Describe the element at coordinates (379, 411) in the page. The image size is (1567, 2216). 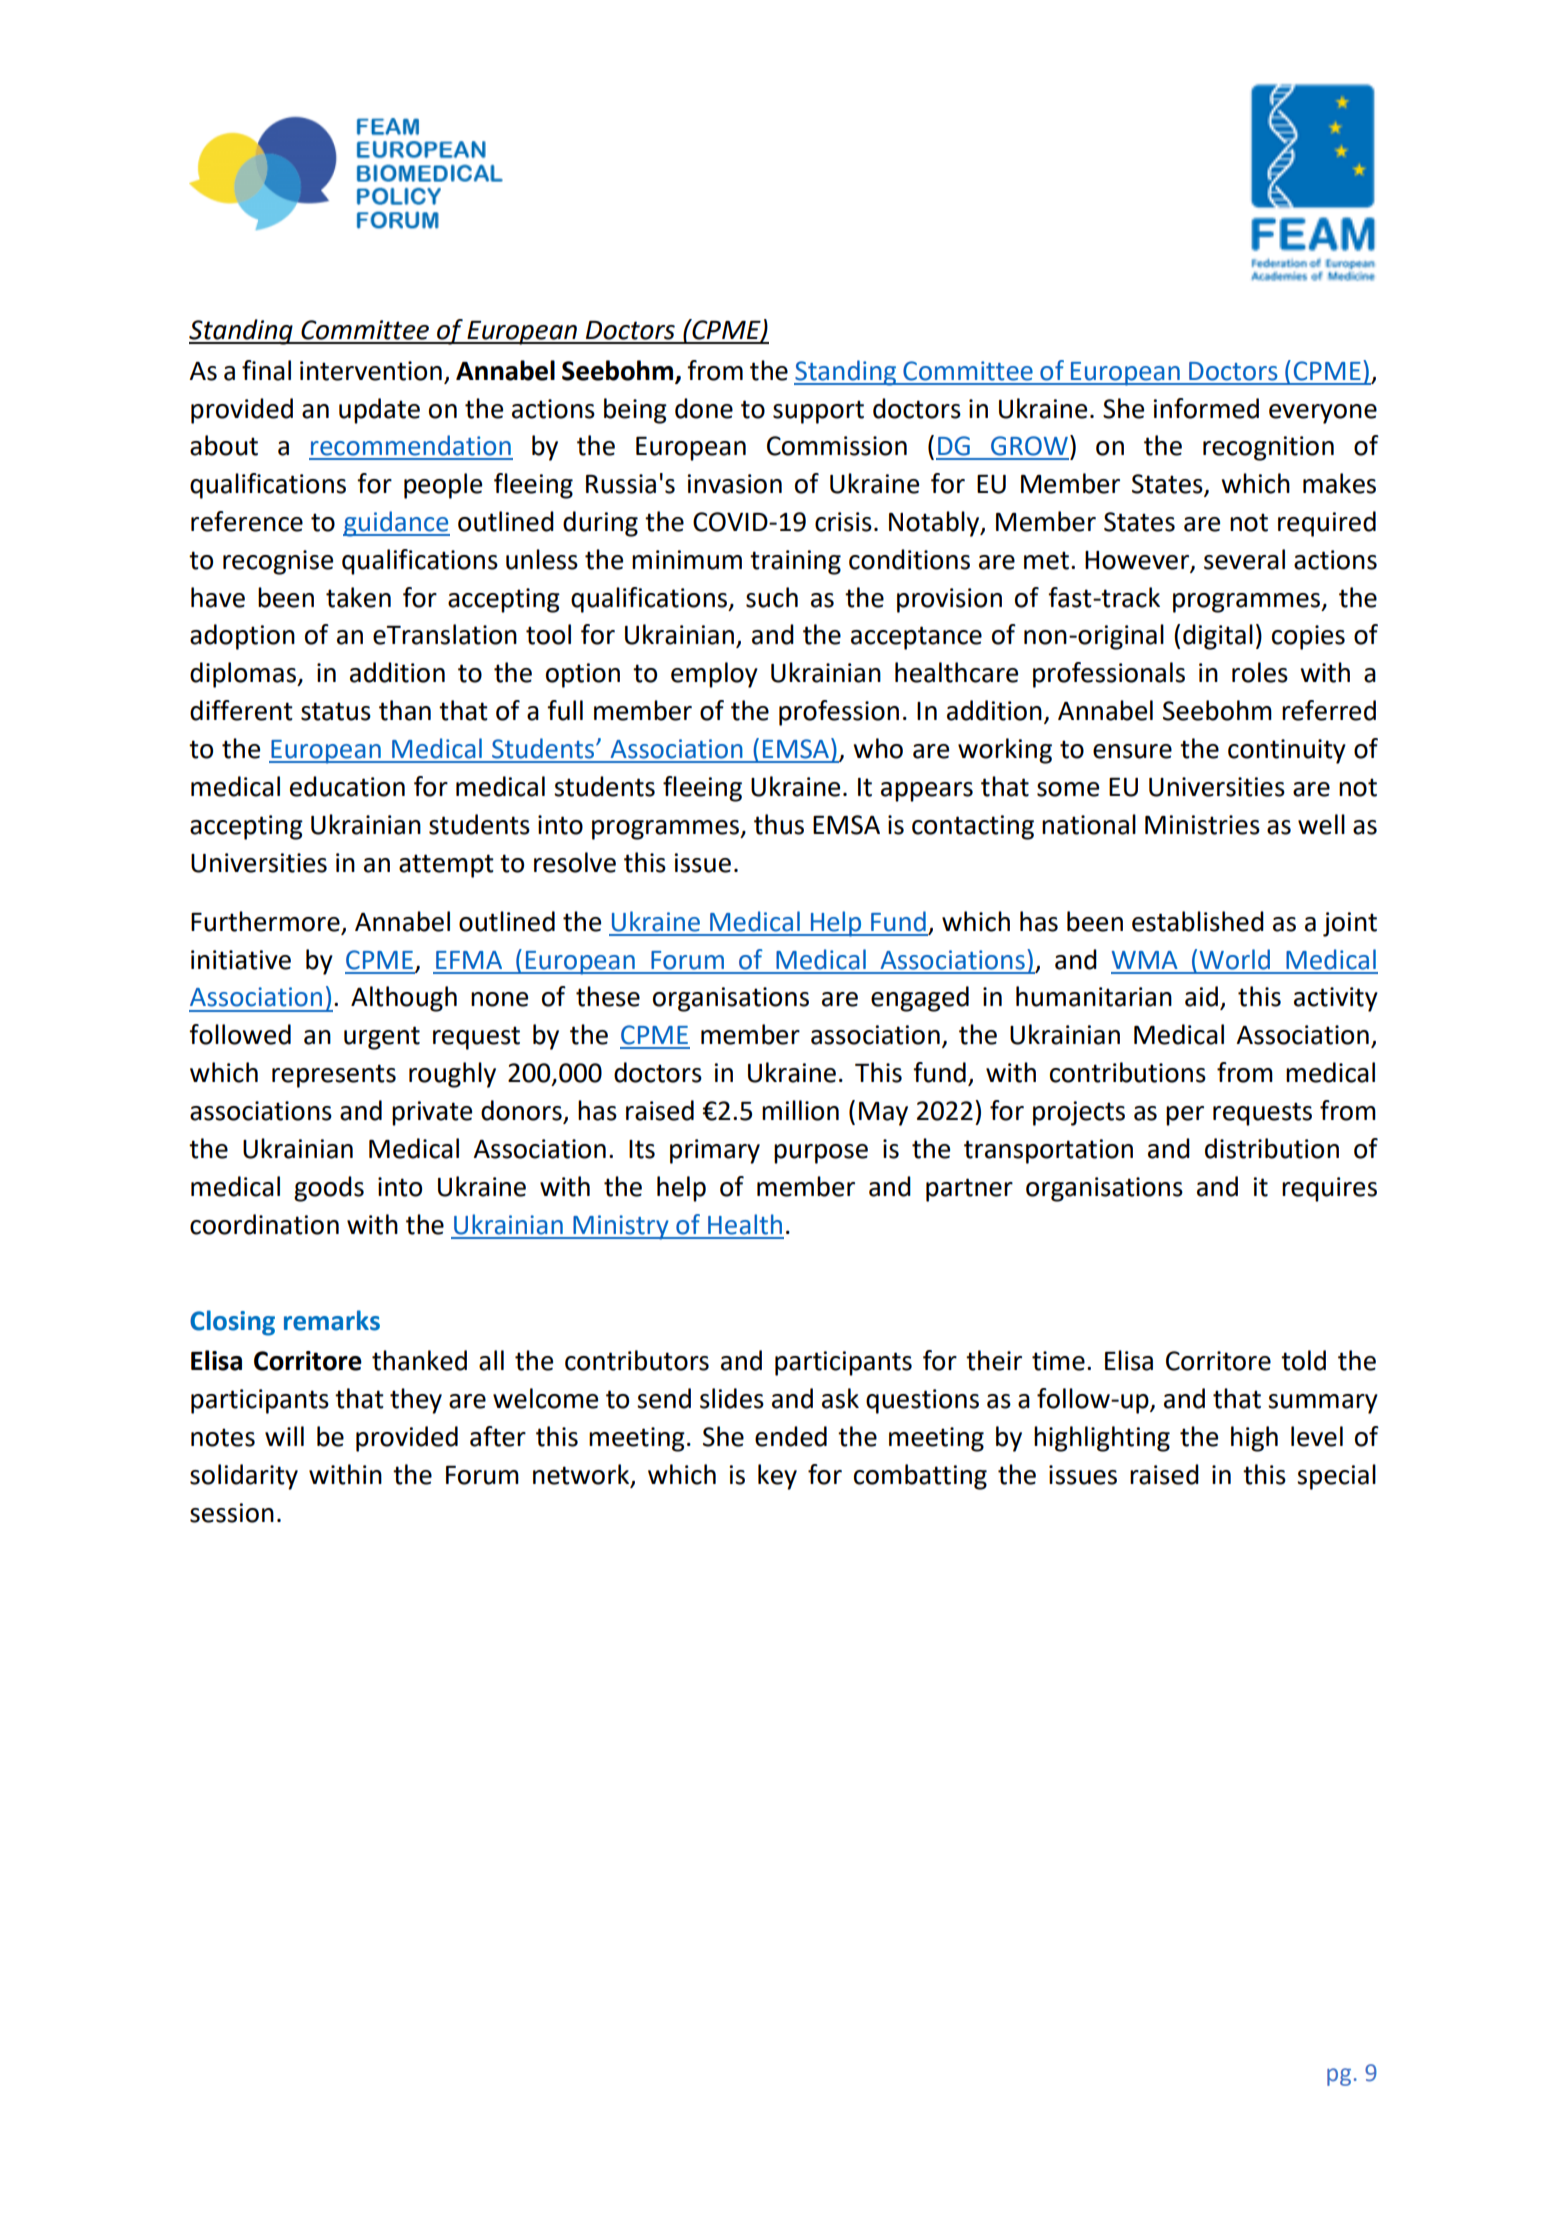
I see `update` at that location.
